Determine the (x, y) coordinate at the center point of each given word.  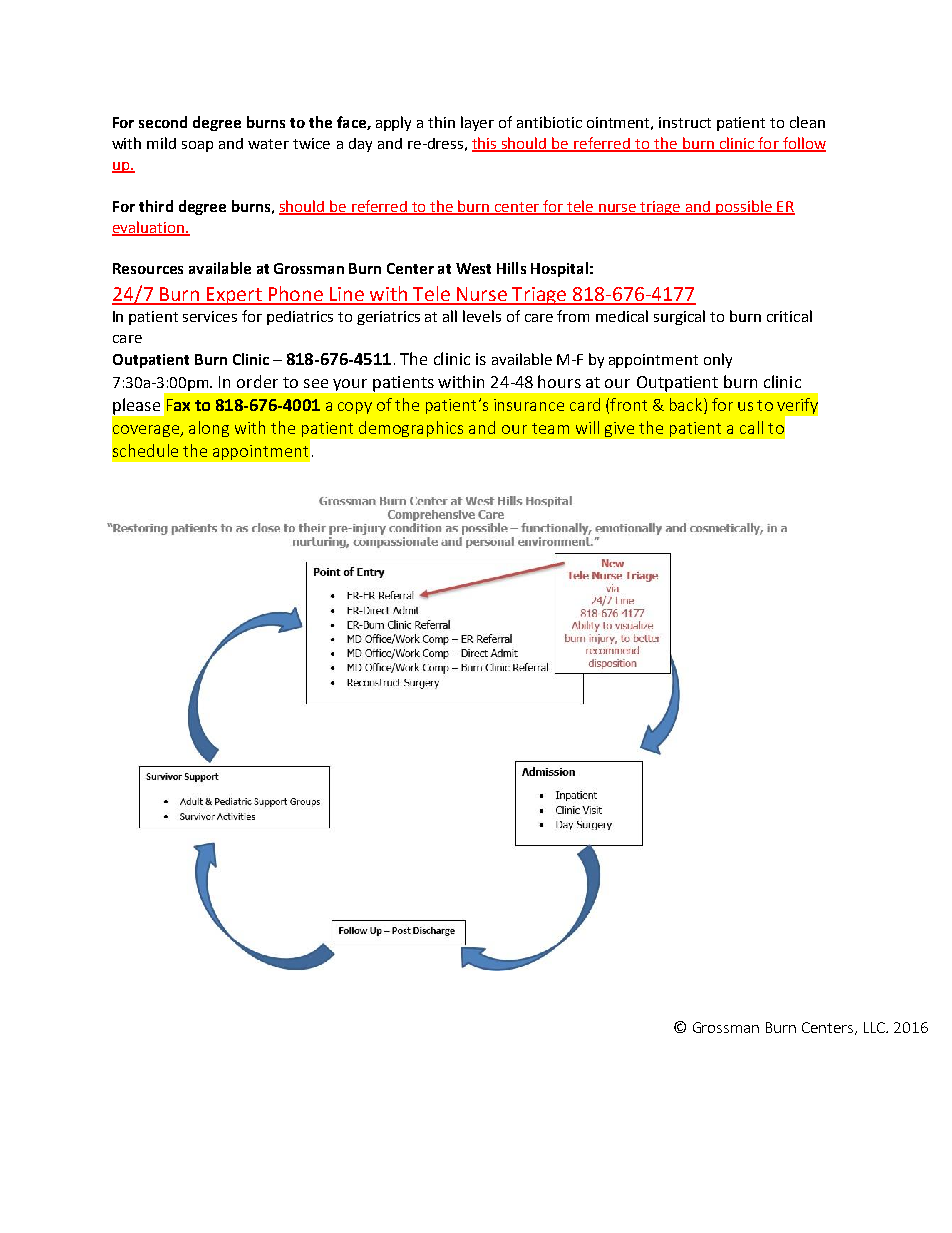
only (718, 360)
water (268, 144)
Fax (178, 405)
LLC (876, 1027)
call (751, 427)
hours (559, 381)
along (209, 429)
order (257, 381)
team (550, 428)
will (587, 427)
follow (803, 144)
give (619, 429)
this (485, 144)
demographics (411, 429)
